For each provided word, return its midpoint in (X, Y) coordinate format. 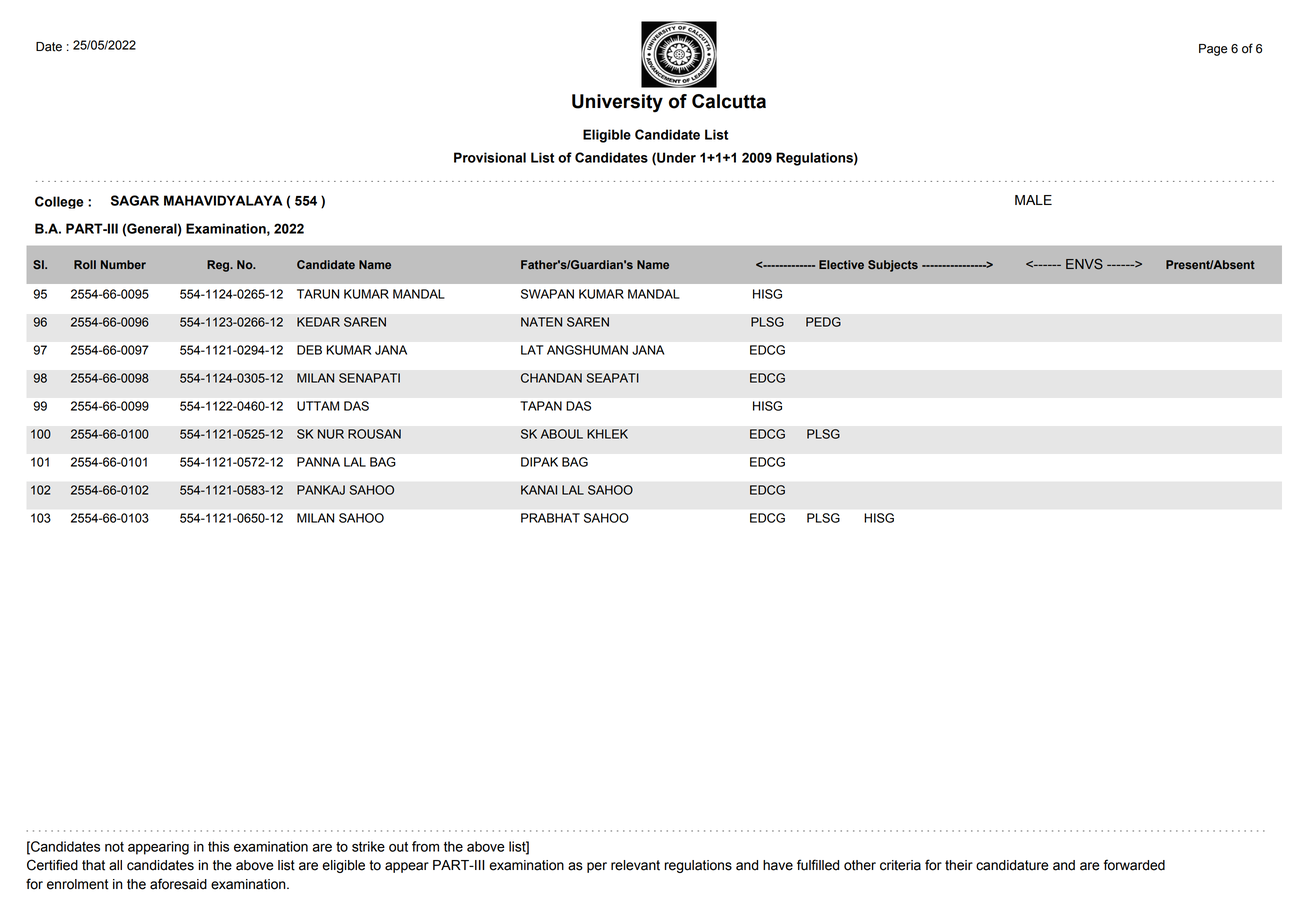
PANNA (318, 462)
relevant (635, 865)
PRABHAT (550, 518)
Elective (841, 264)
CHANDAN (551, 378)
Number (123, 264)
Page (1213, 50)
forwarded (1134, 865)
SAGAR (135, 200)
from (425, 846)
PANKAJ (321, 490)
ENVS (1084, 264)
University (617, 103)
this (218, 846)
